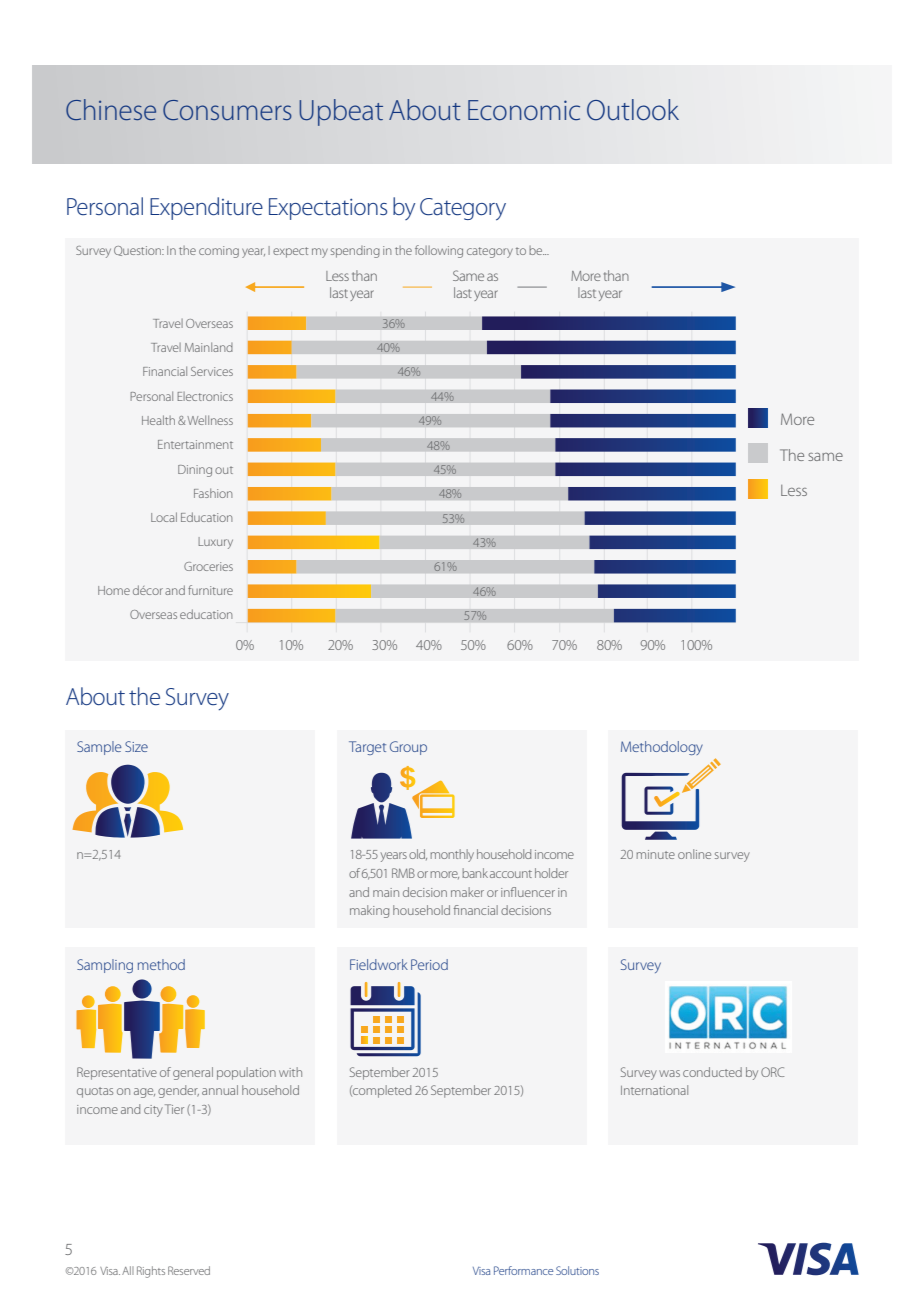  I want to click on Solutions, so click(577, 1270).
